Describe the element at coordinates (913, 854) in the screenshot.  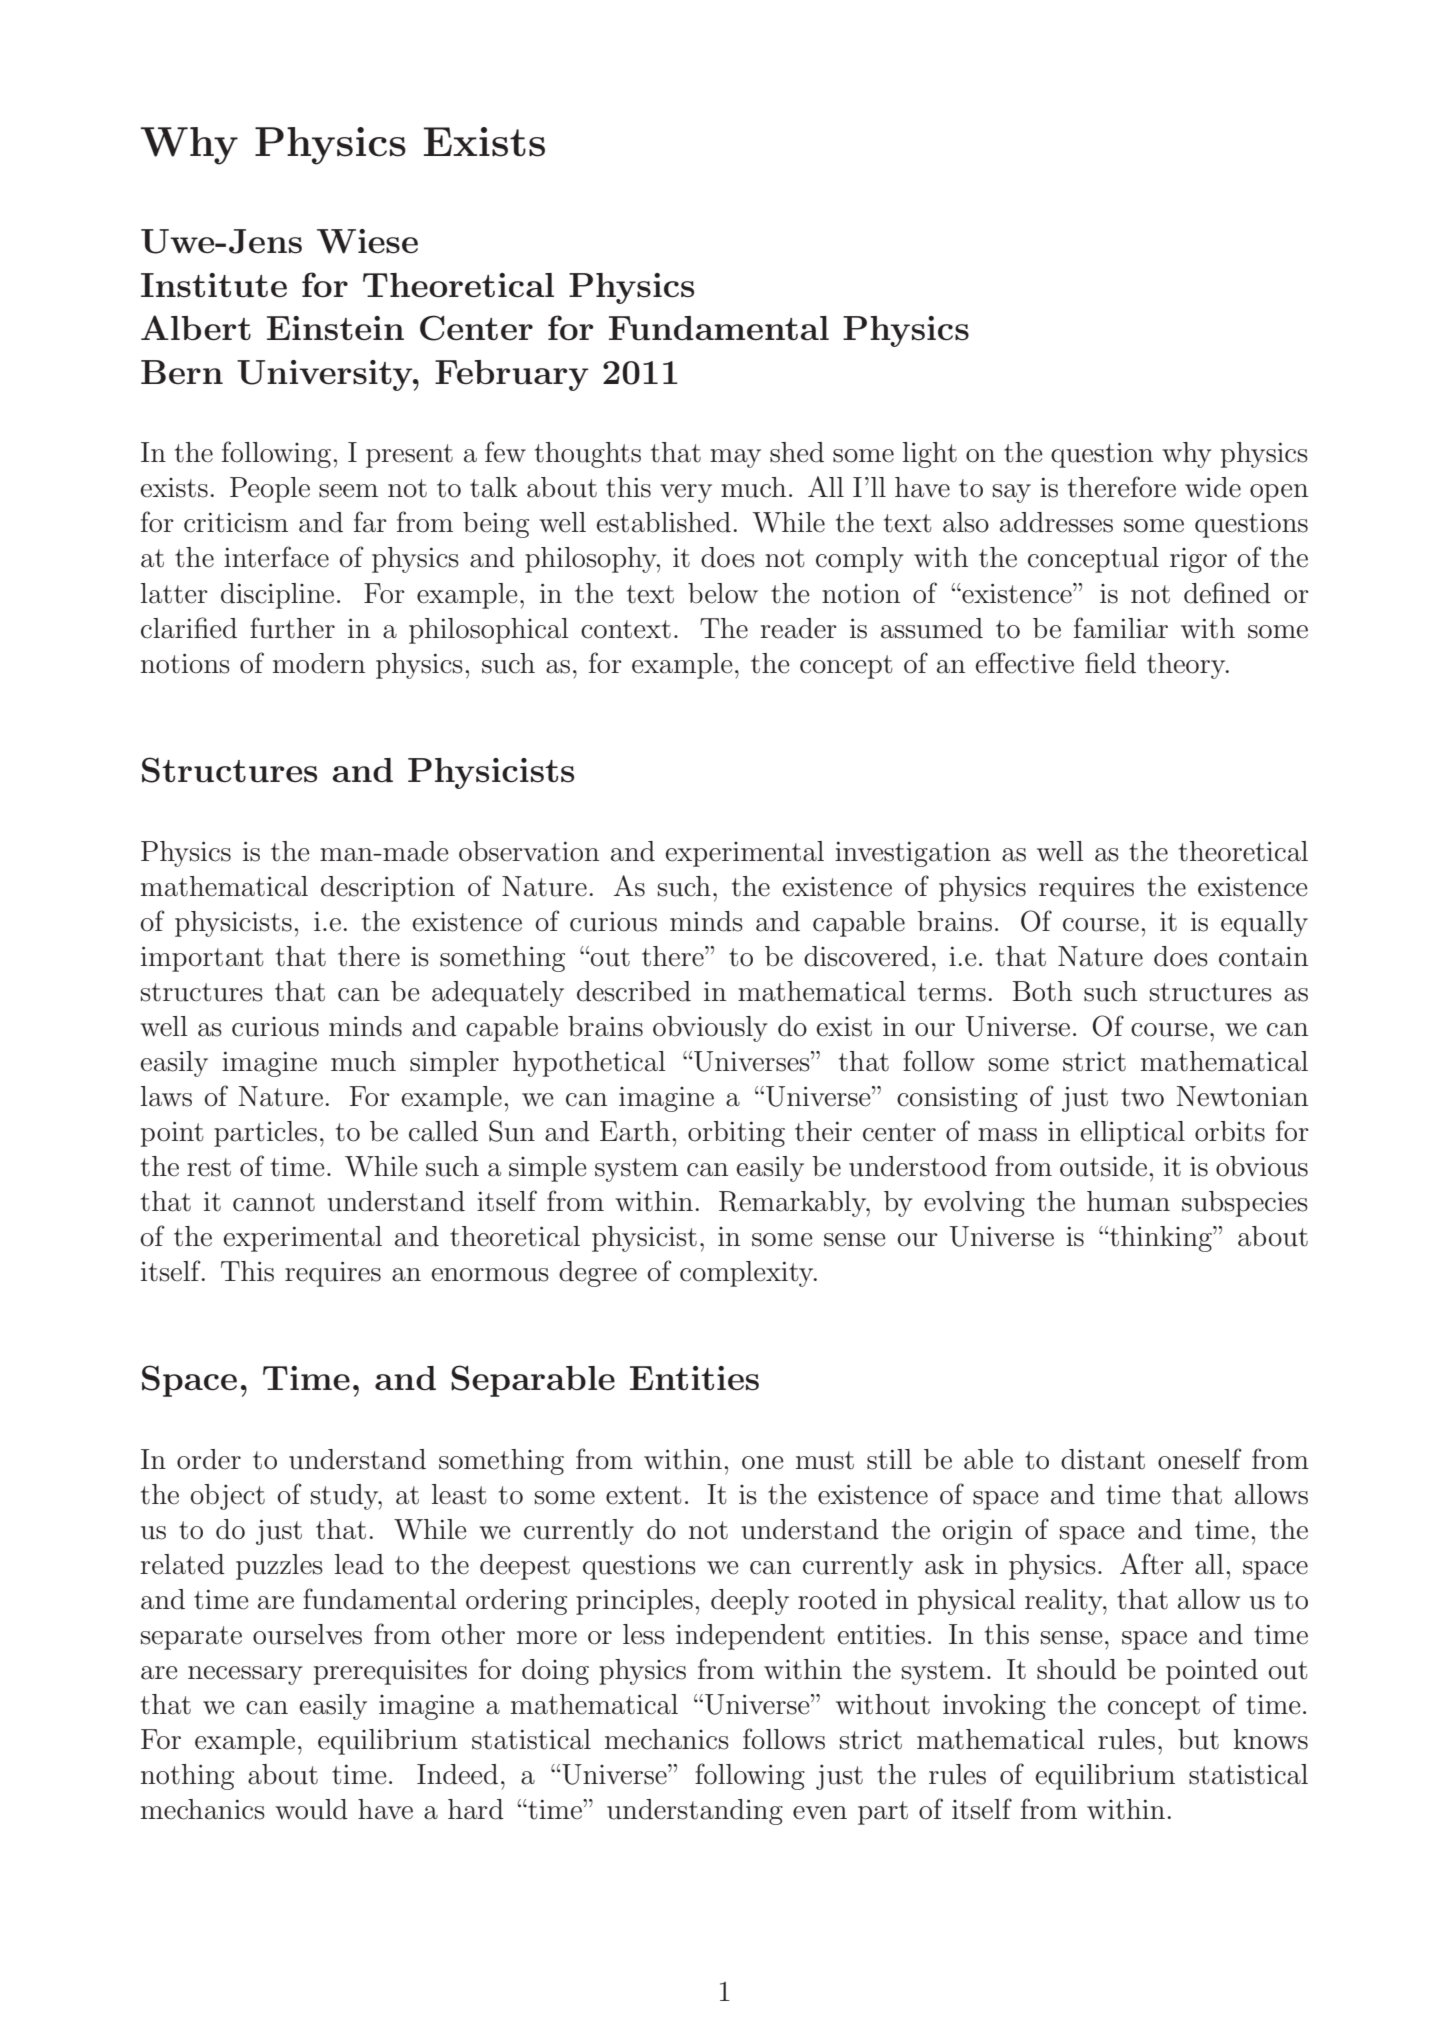
I see `investigation` at that location.
